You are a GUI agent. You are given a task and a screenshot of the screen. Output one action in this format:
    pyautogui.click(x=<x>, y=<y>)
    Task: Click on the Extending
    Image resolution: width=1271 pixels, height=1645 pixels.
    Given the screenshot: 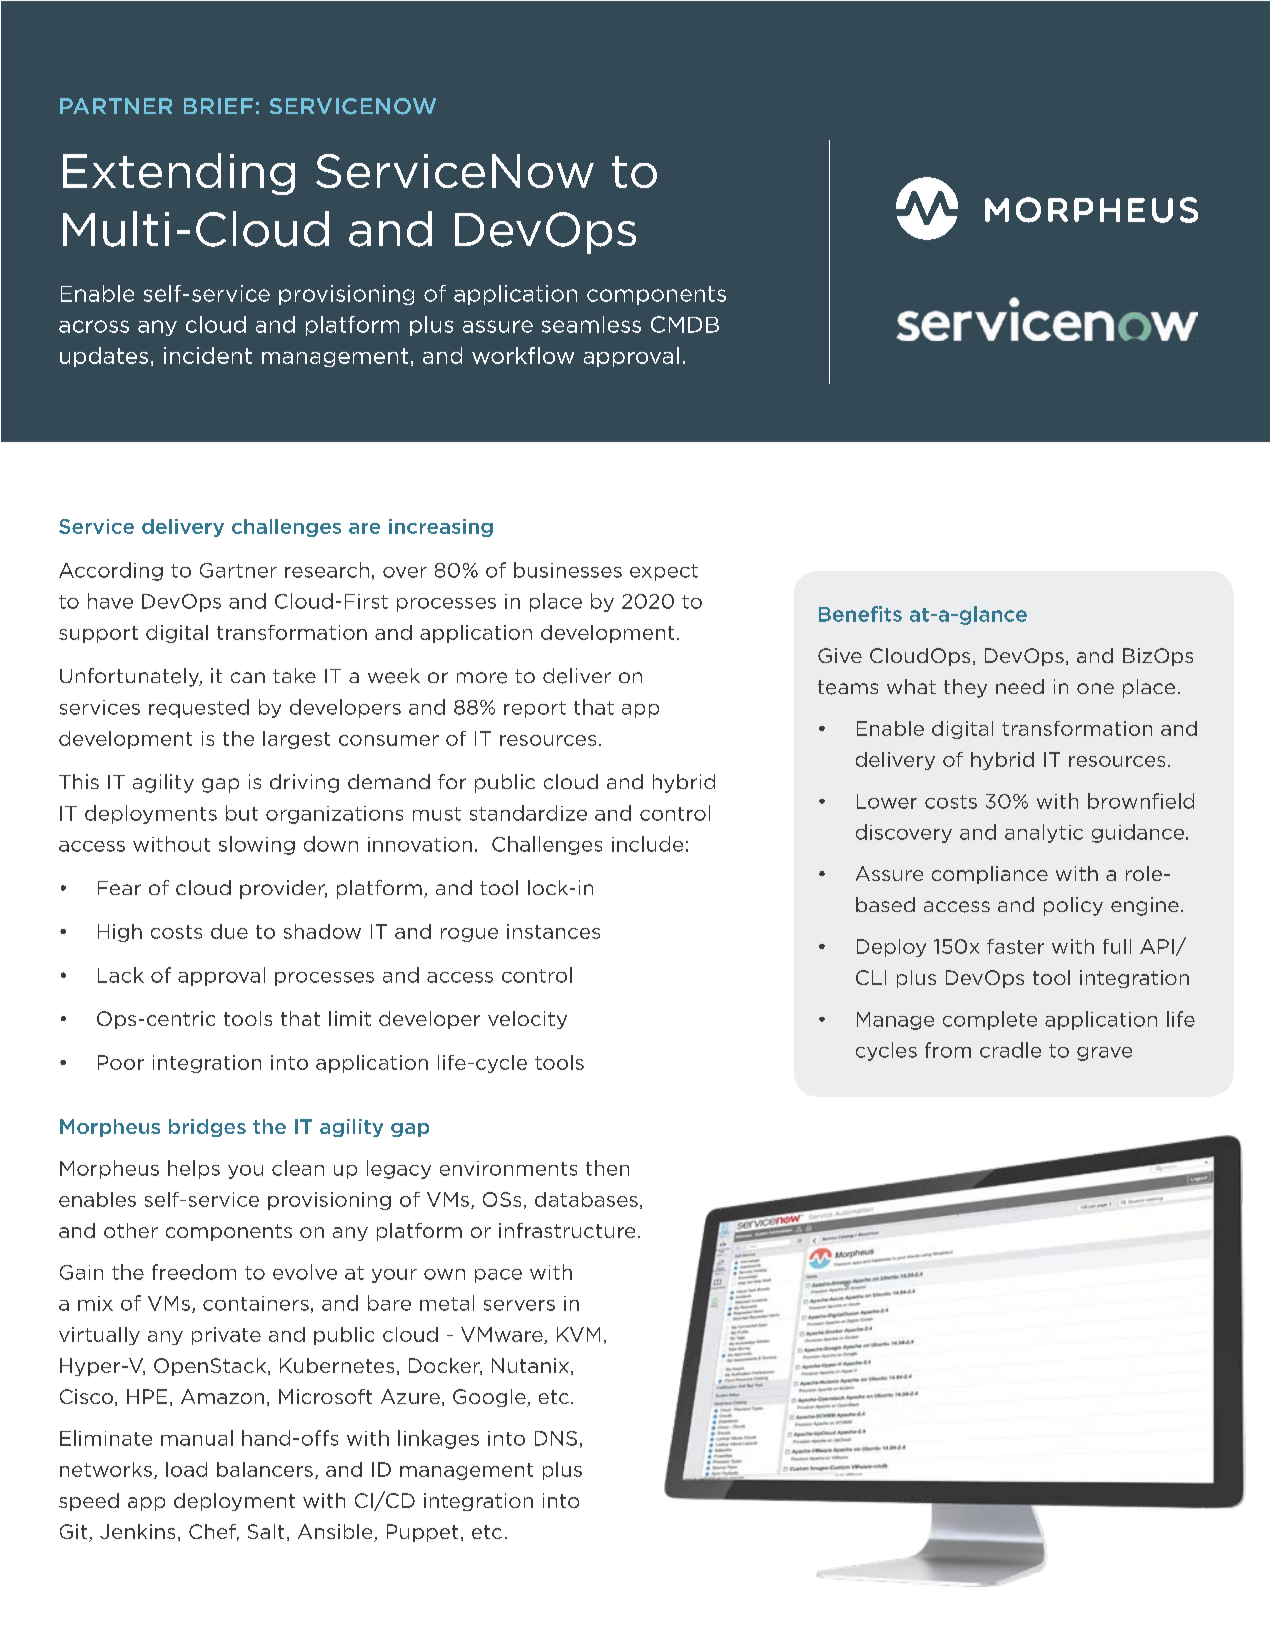 What is the action you would take?
    pyautogui.click(x=179, y=174)
